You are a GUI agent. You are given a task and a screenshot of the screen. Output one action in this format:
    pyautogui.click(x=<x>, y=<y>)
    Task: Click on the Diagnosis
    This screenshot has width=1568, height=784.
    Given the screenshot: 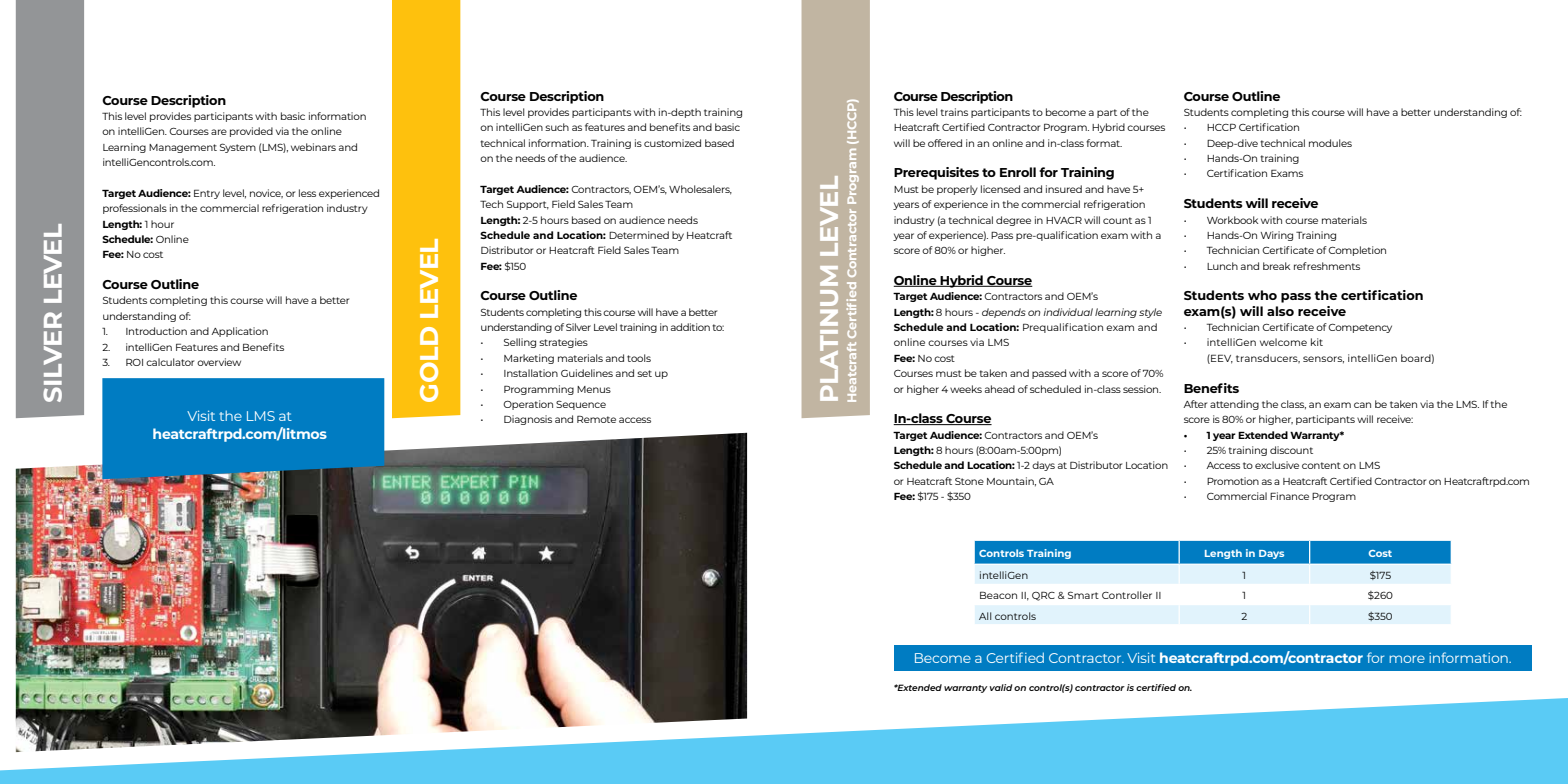 What is the action you would take?
    pyautogui.click(x=528, y=420)
